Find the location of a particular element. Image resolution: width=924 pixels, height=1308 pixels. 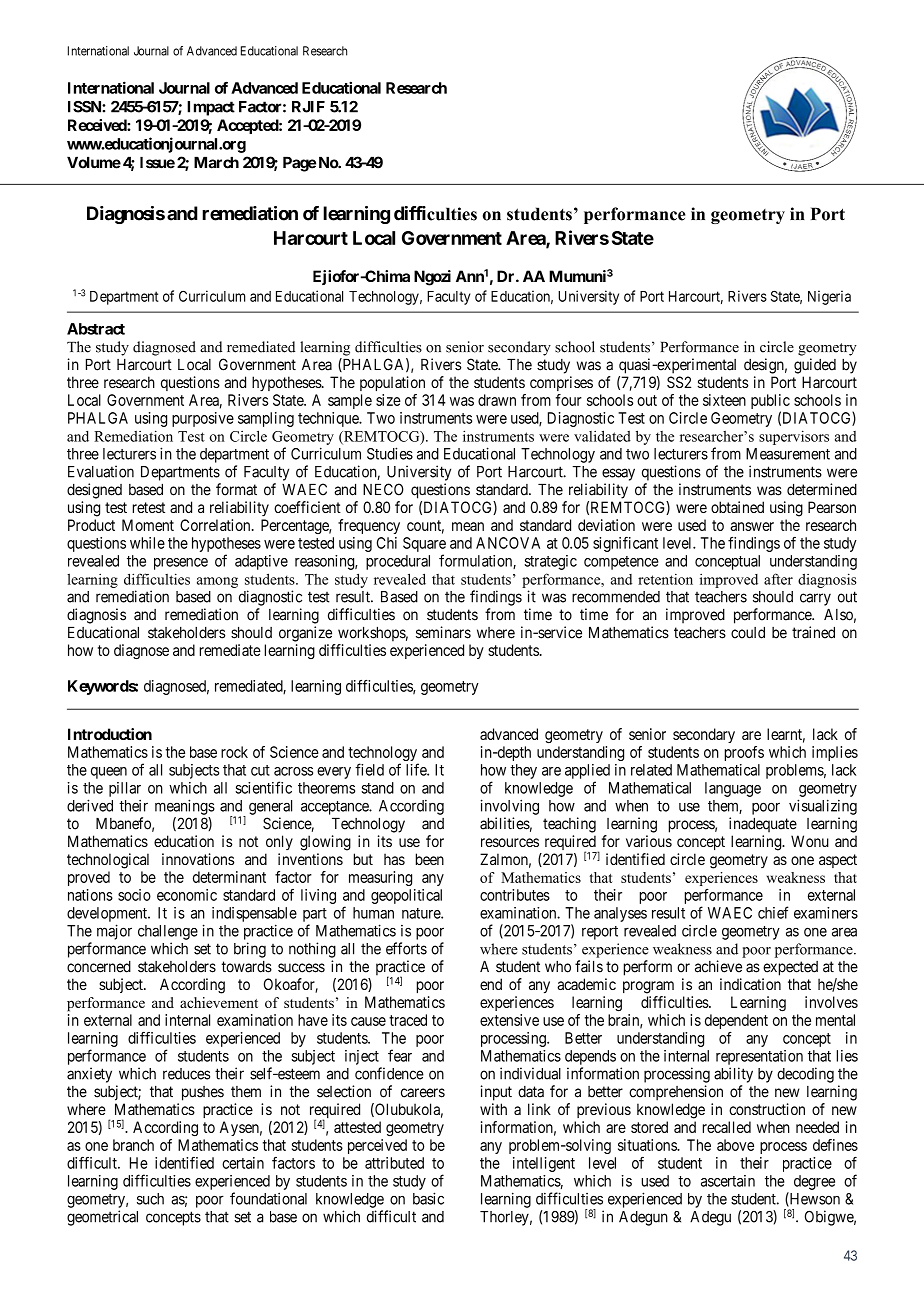

innovations is located at coordinates (198, 859).
